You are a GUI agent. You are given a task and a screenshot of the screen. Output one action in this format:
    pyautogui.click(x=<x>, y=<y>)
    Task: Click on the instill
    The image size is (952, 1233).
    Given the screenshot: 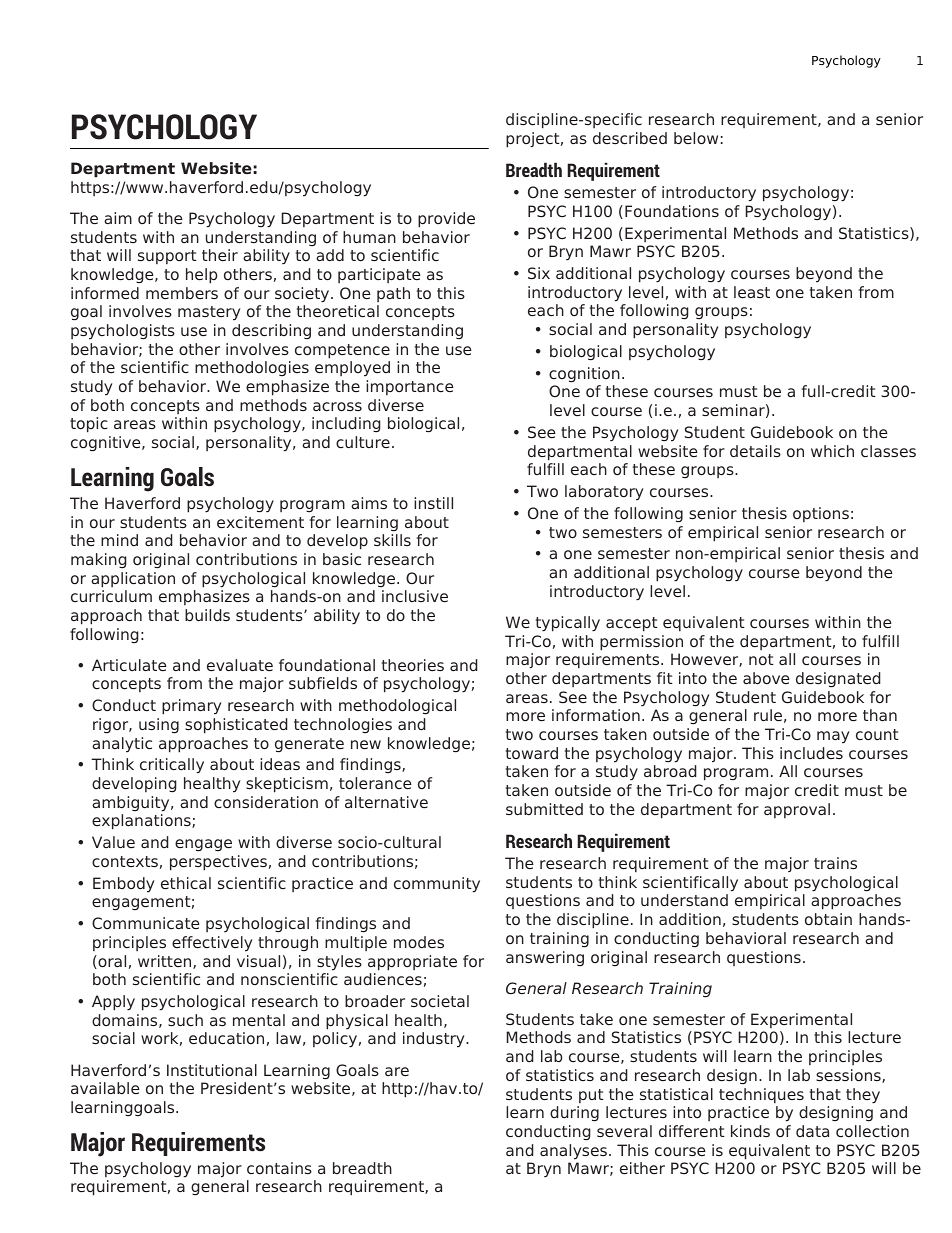 What is the action you would take?
    pyautogui.click(x=433, y=503)
